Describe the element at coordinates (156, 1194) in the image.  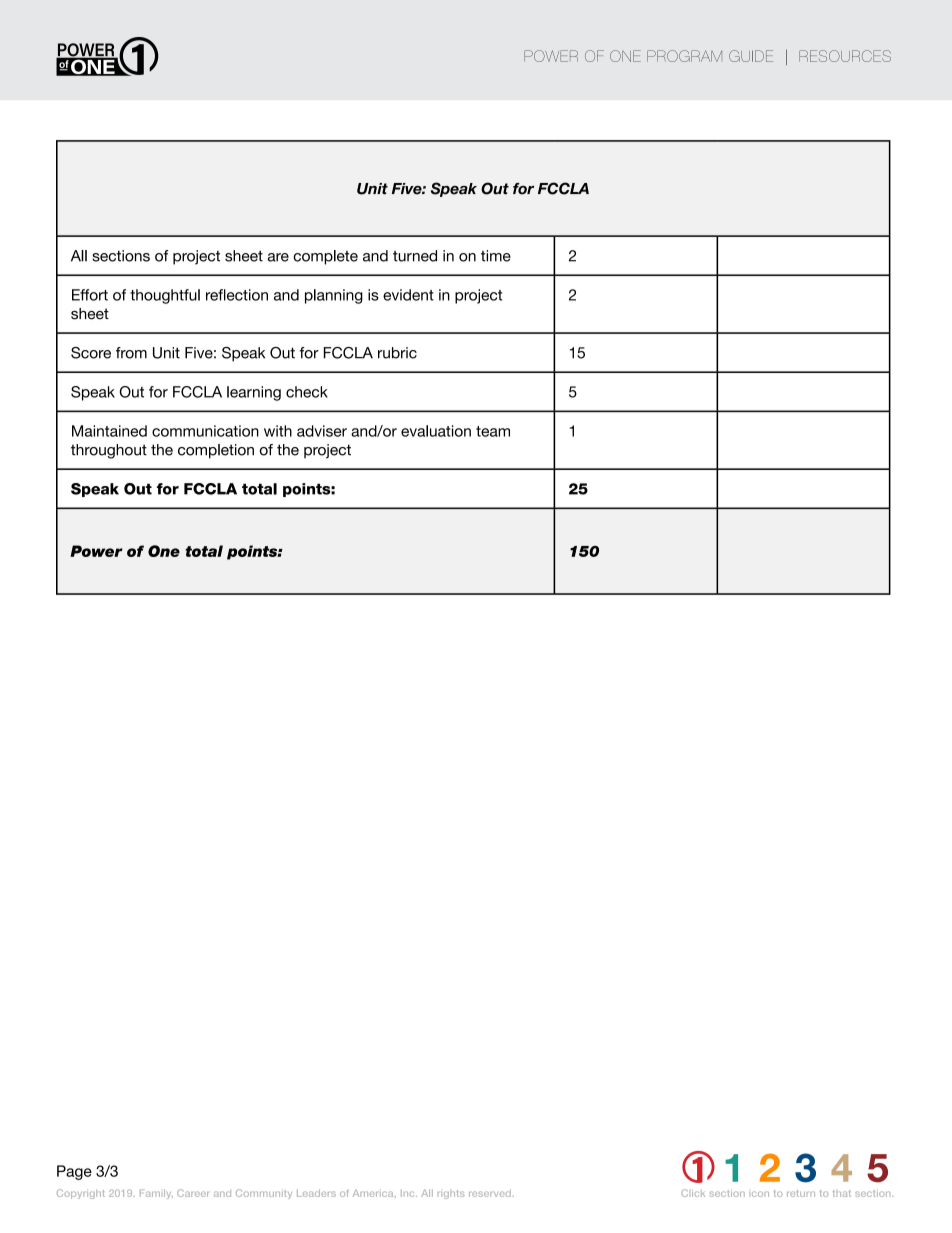
I see `Family` at that location.
